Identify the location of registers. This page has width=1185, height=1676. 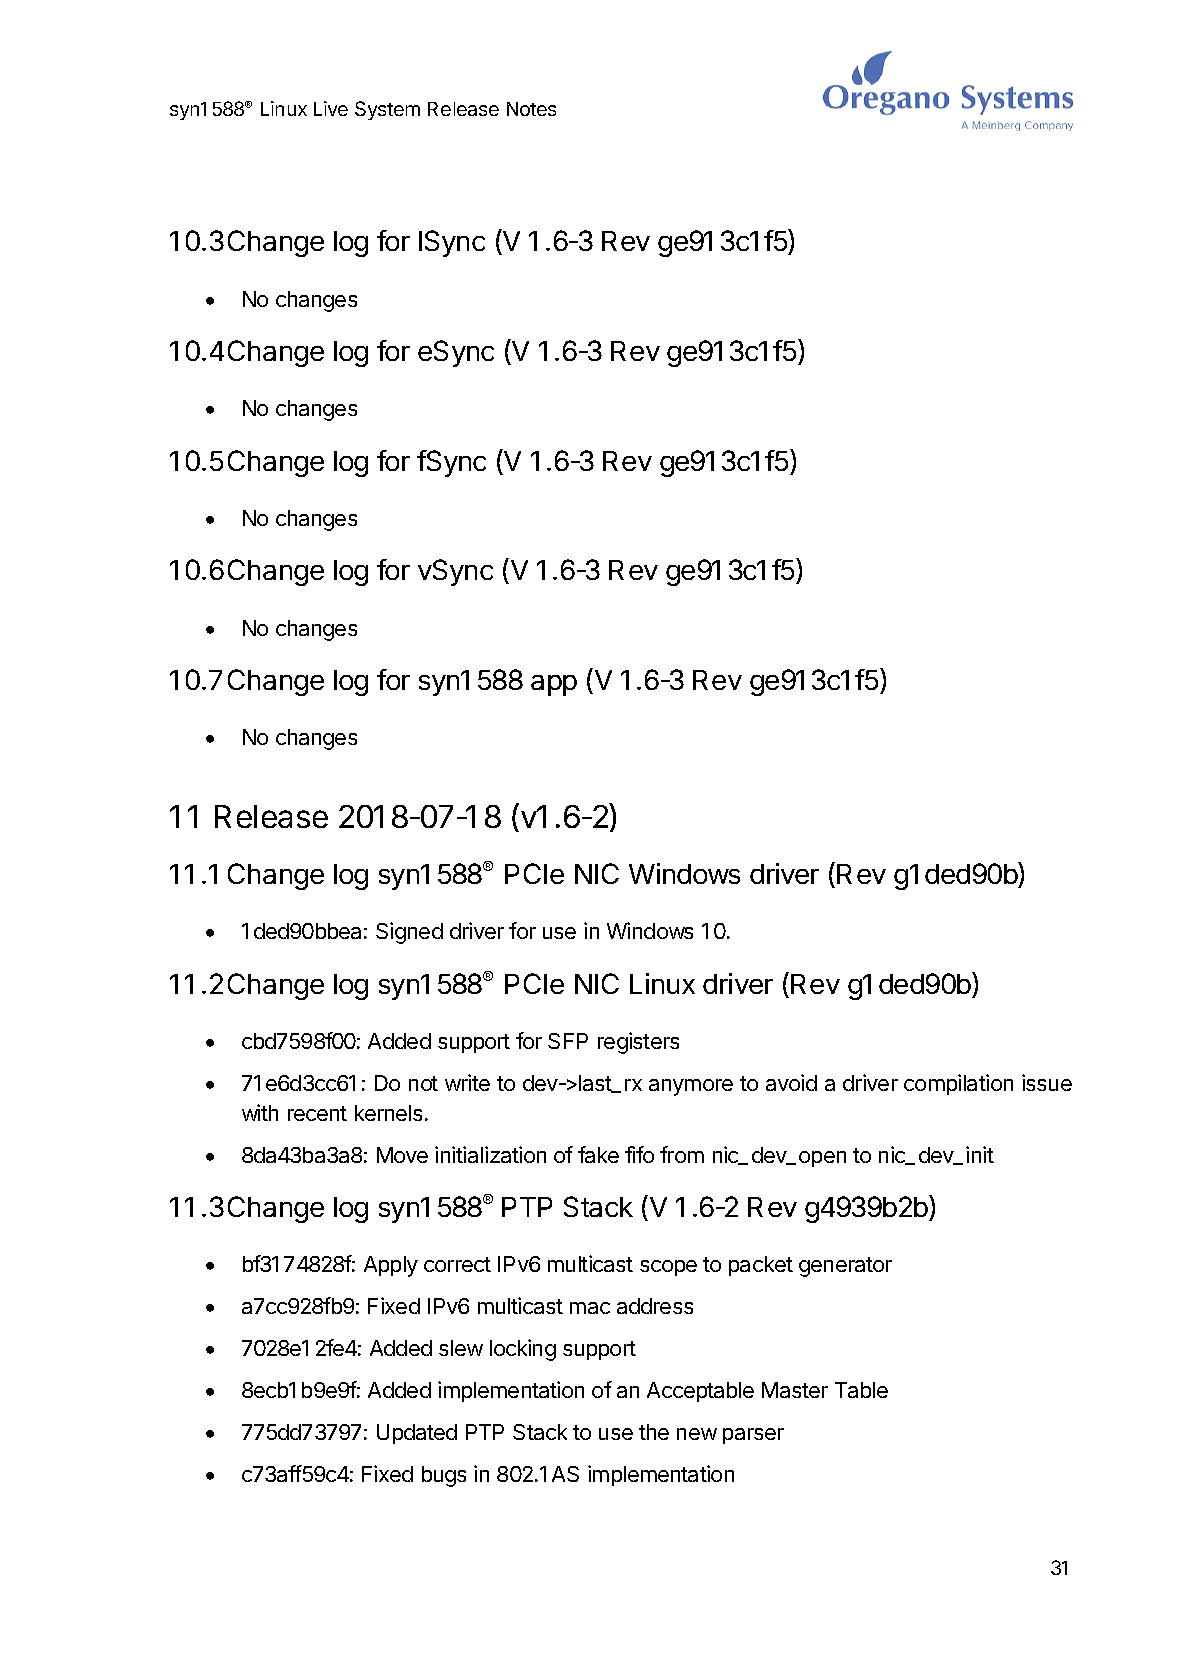
(638, 1043).
